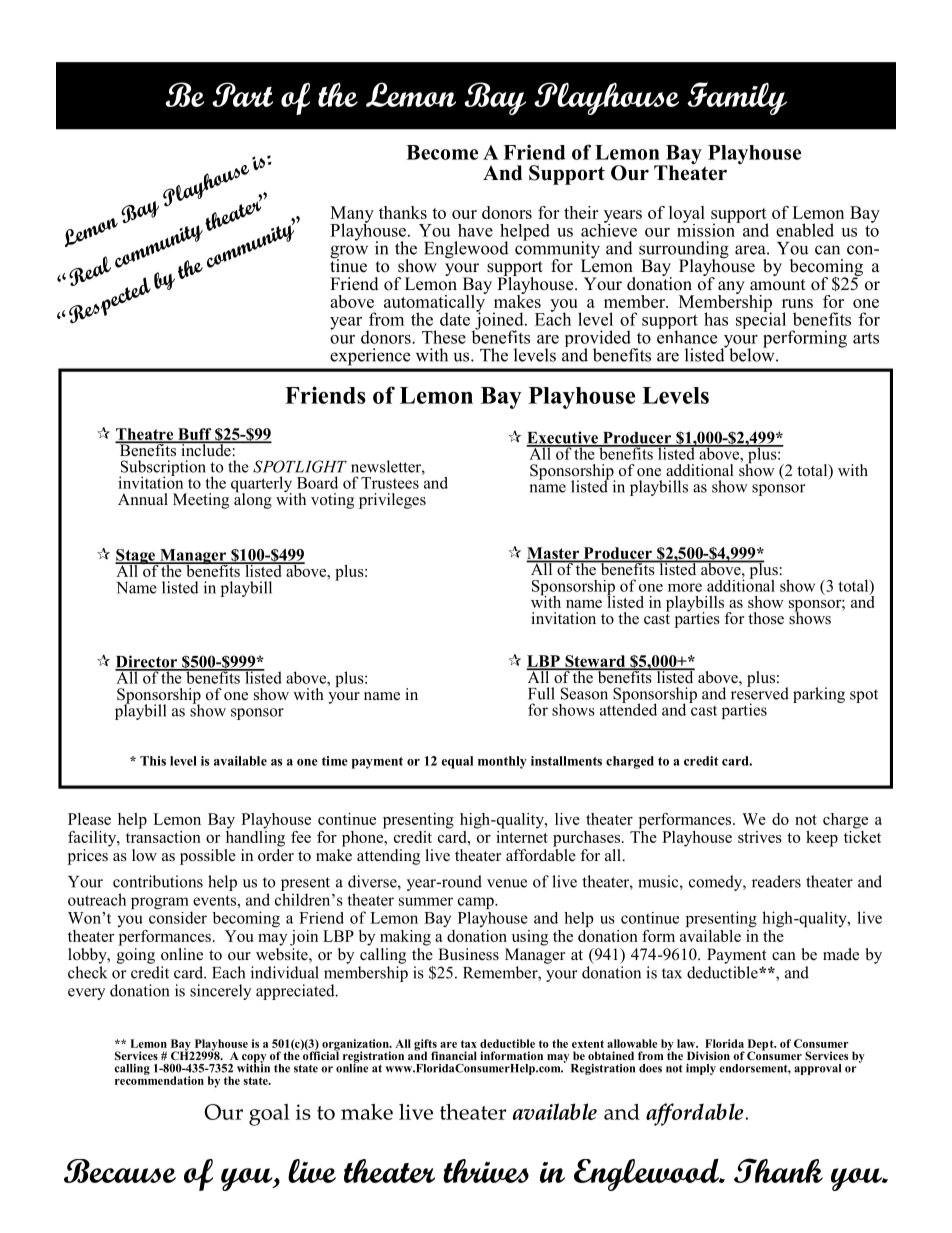  What do you see at coordinates (541, 693) in the screenshot?
I see `Full` at bounding box center [541, 693].
